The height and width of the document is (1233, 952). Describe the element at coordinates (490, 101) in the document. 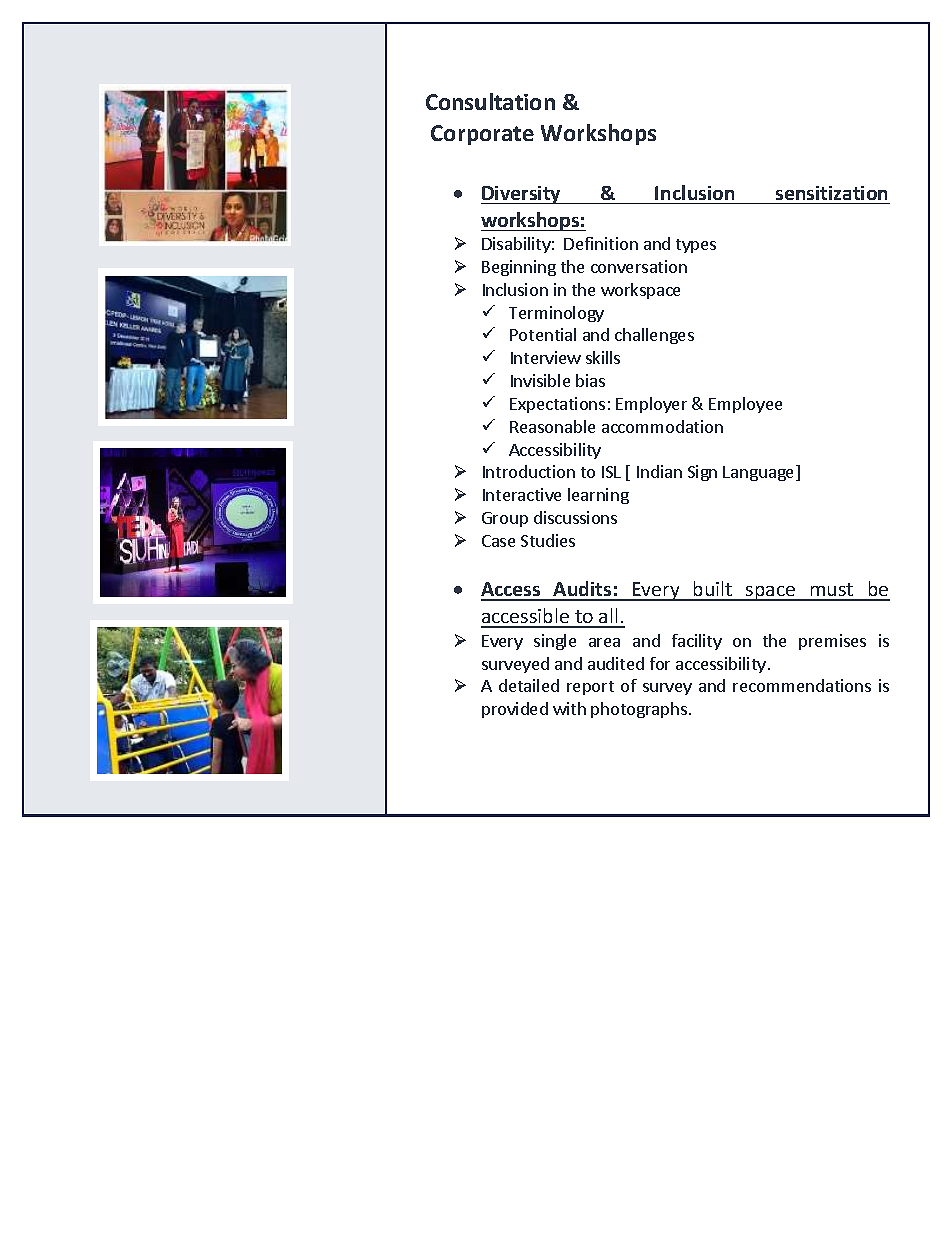

I see `Consultation` at that location.
